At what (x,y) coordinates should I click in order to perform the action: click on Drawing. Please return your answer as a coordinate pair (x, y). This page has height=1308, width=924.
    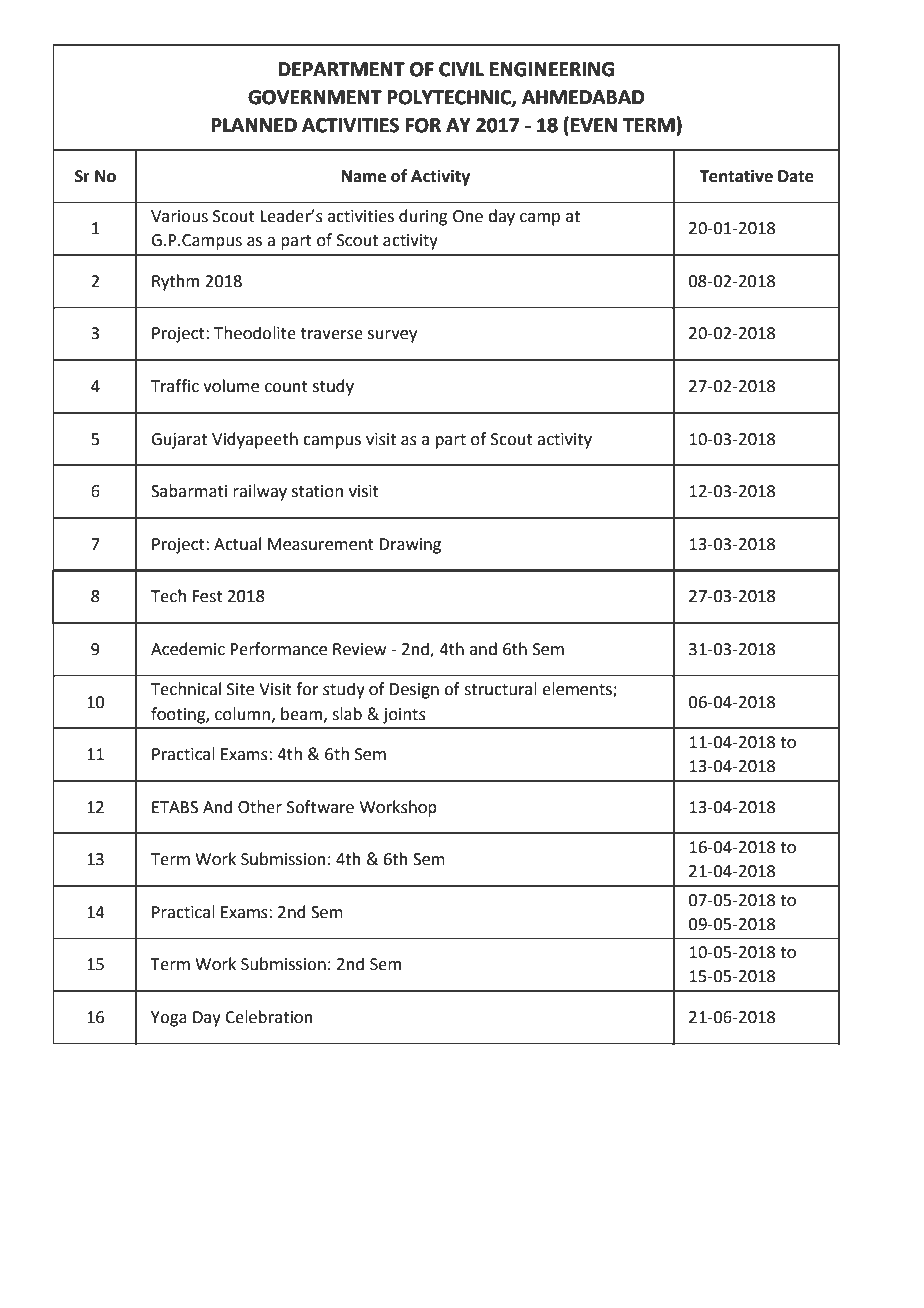
    Looking at the image, I should click on (410, 546).
